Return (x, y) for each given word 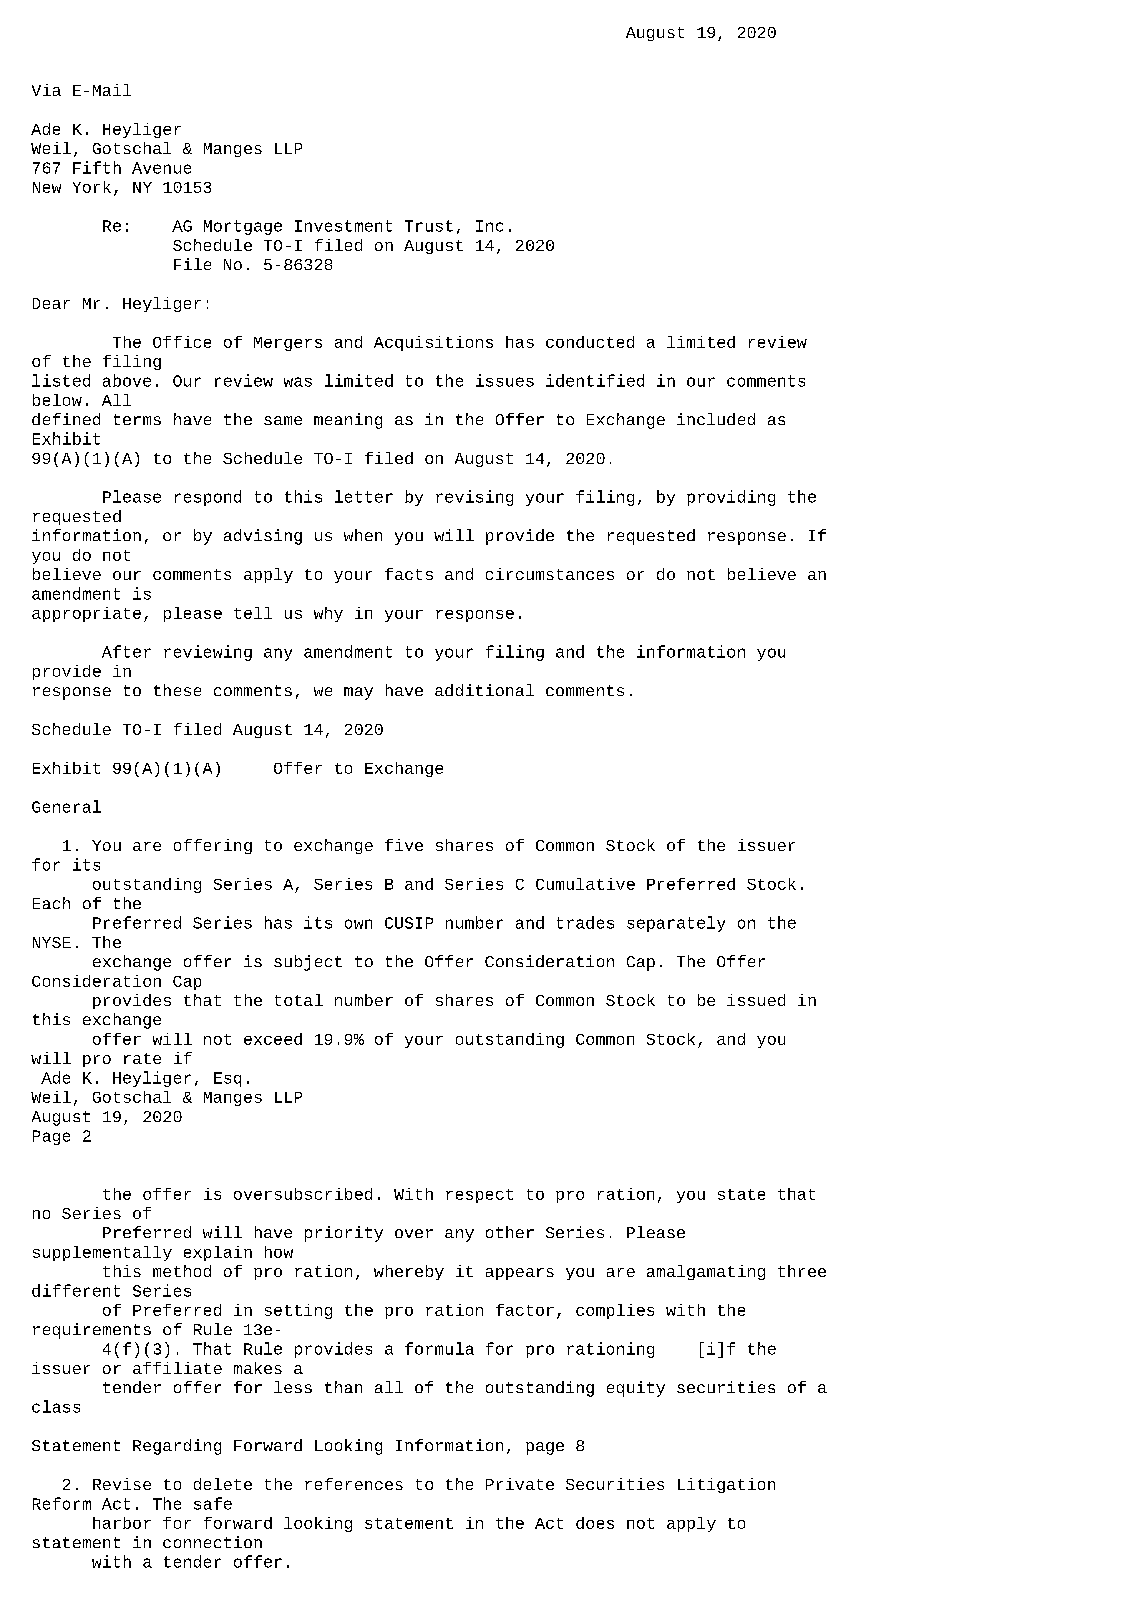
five (404, 845)
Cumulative (585, 884)
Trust (429, 226)
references (354, 1484)
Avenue (161, 168)
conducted (590, 342)
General (66, 806)
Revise (122, 1484)
